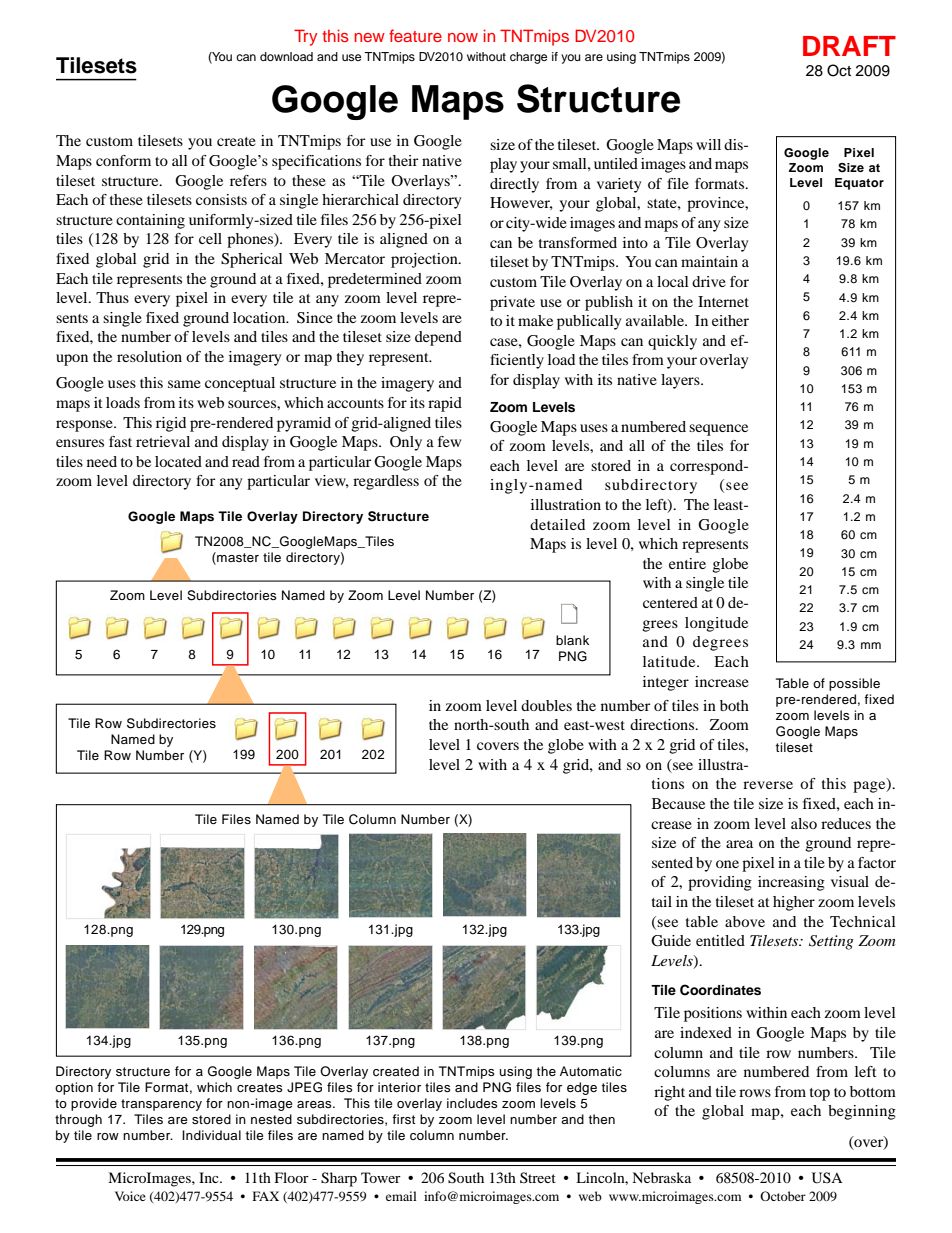  I want to click on DRAFT, so click(849, 46).
